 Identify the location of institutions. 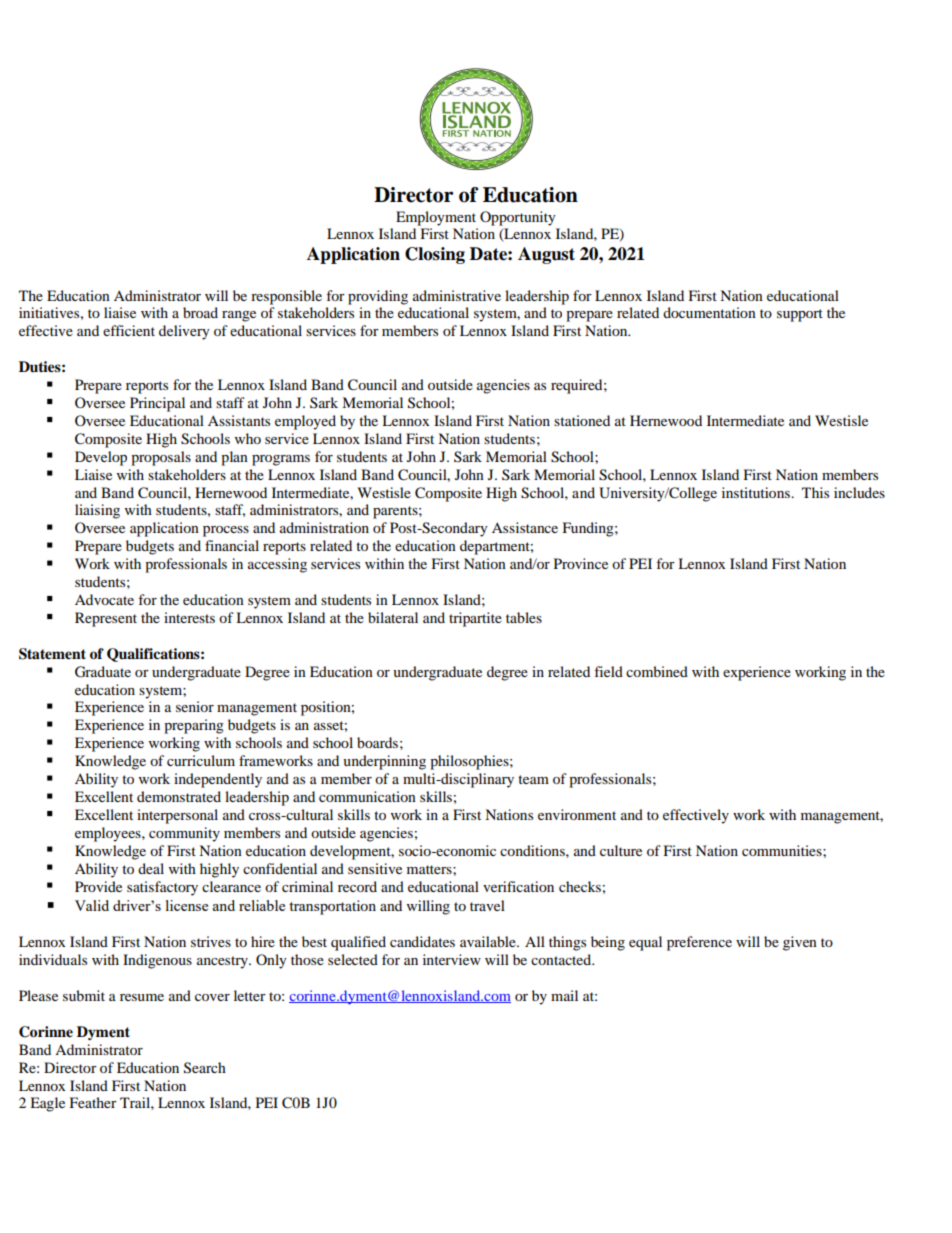
(757, 492).
